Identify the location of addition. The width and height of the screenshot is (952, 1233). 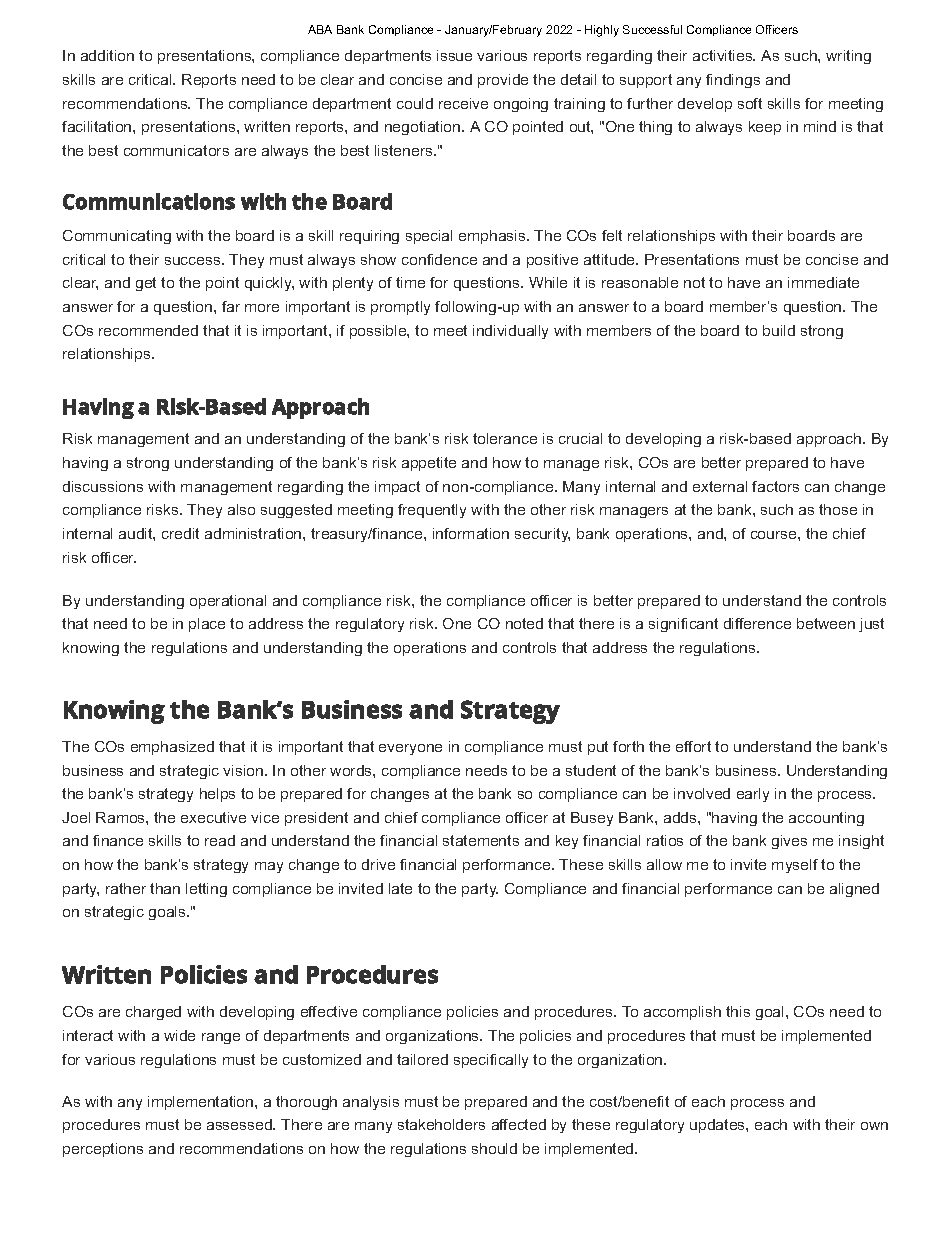
(107, 55).
